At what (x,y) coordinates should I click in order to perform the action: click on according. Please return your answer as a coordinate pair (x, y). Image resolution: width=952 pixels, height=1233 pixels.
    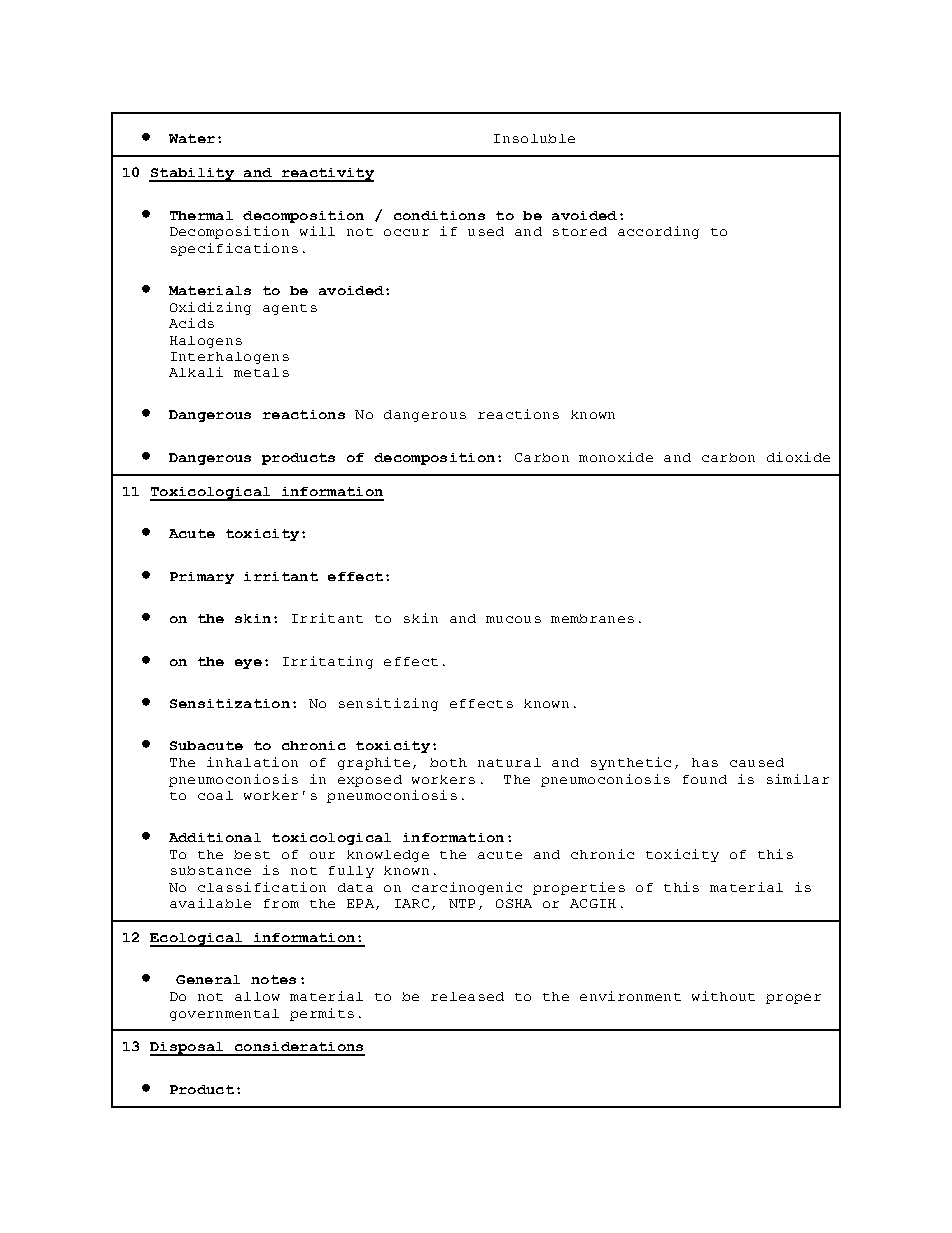
    Looking at the image, I should click on (658, 232).
